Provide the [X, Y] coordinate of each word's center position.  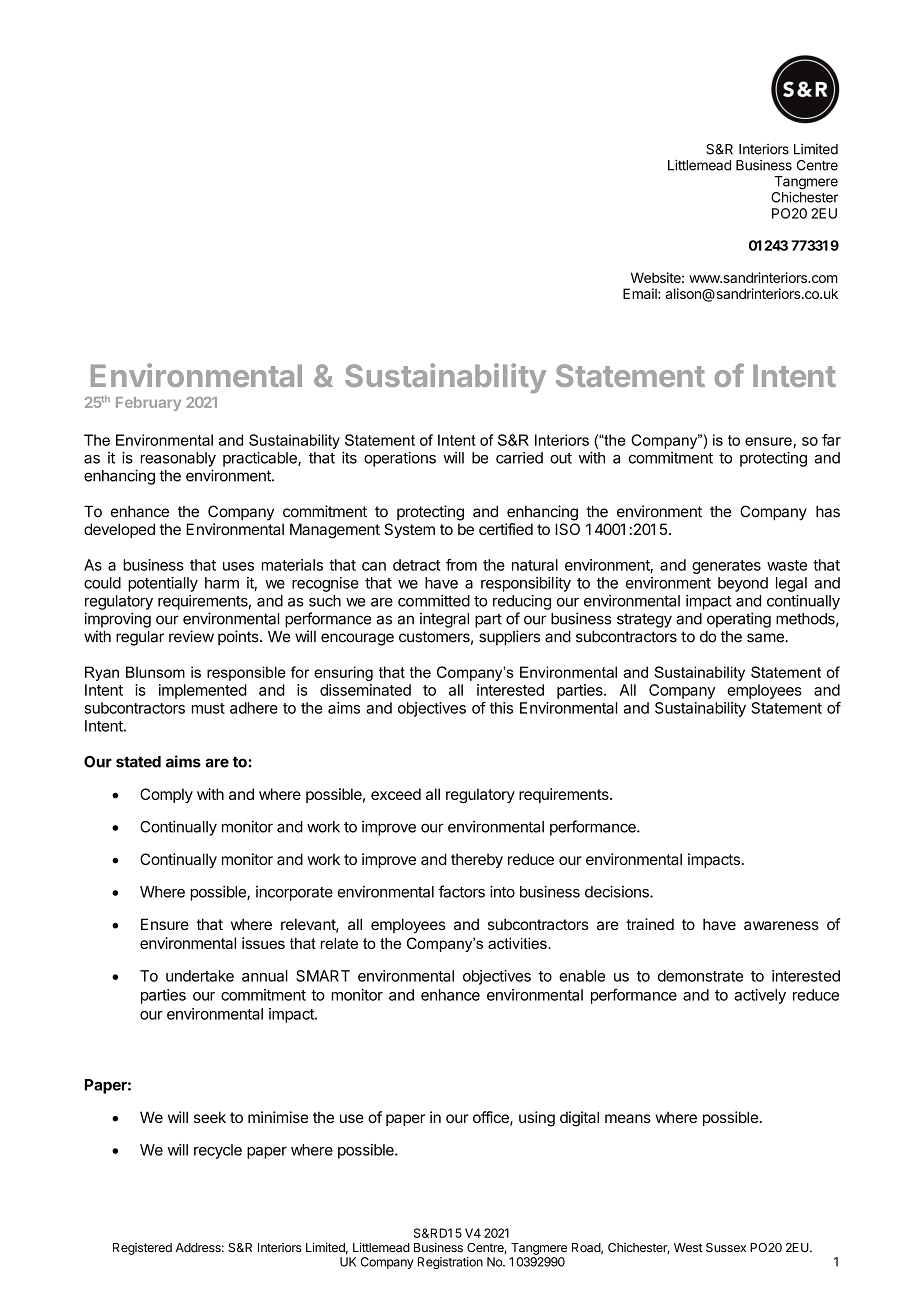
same [766, 638]
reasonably [178, 459]
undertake [200, 976]
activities [518, 943]
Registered [142, 1249]
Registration [450, 1263]
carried [519, 458]
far [831, 440]
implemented [203, 691]
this [501, 708]
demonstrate [700, 976]
